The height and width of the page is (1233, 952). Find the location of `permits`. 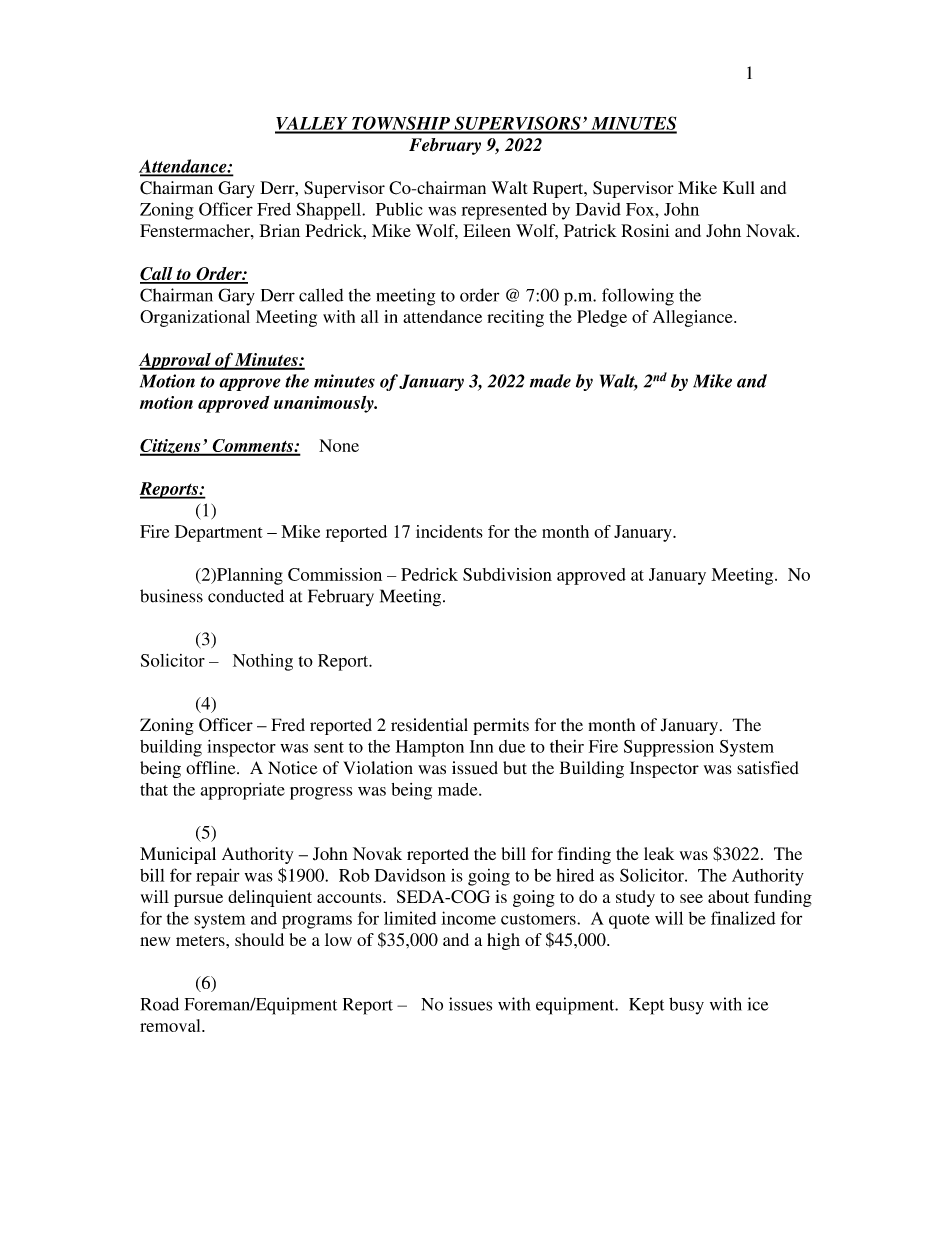

permits is located at coordinates (501, 726).
